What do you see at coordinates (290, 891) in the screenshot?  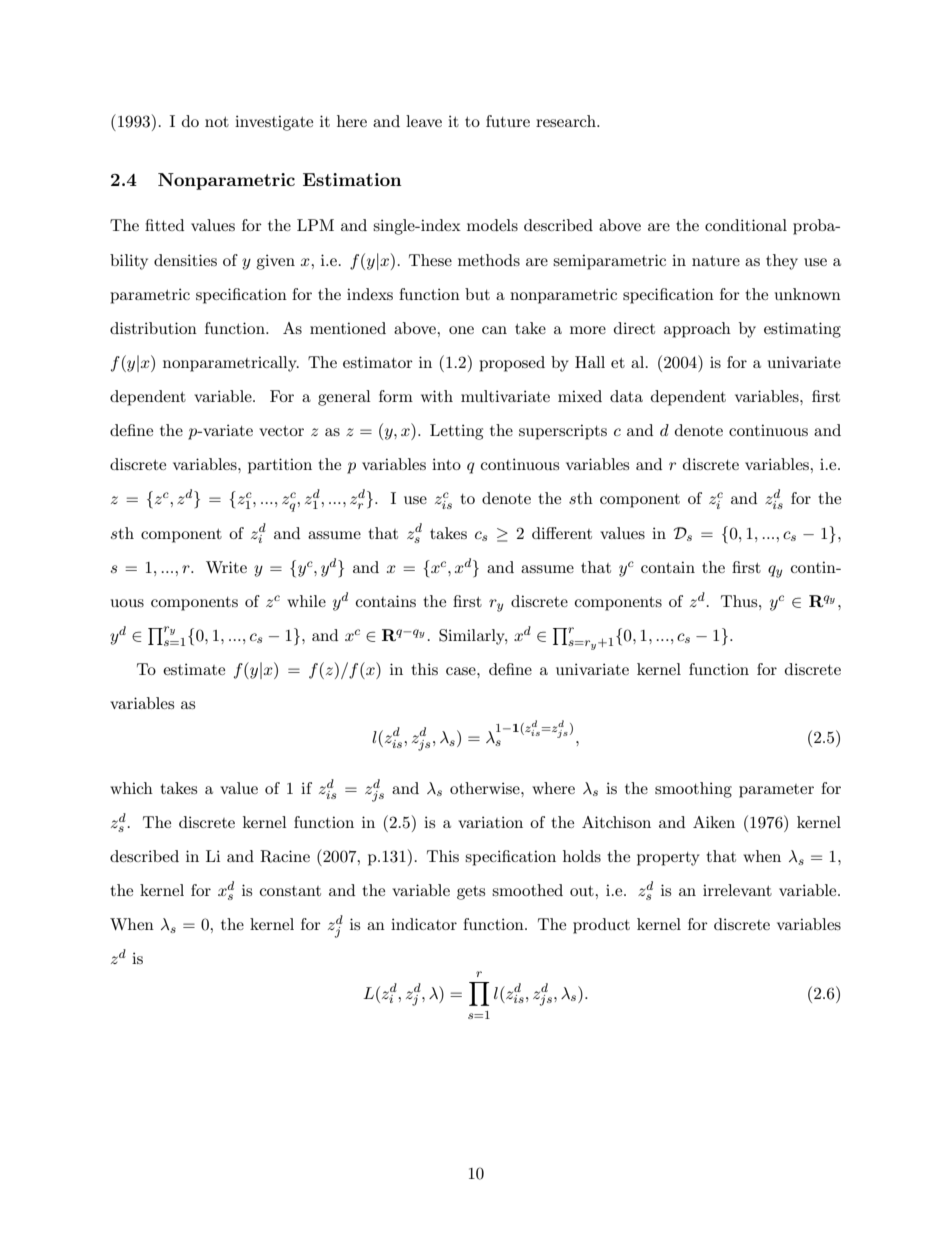 I see `constant` at bounding box center [290, 891].
